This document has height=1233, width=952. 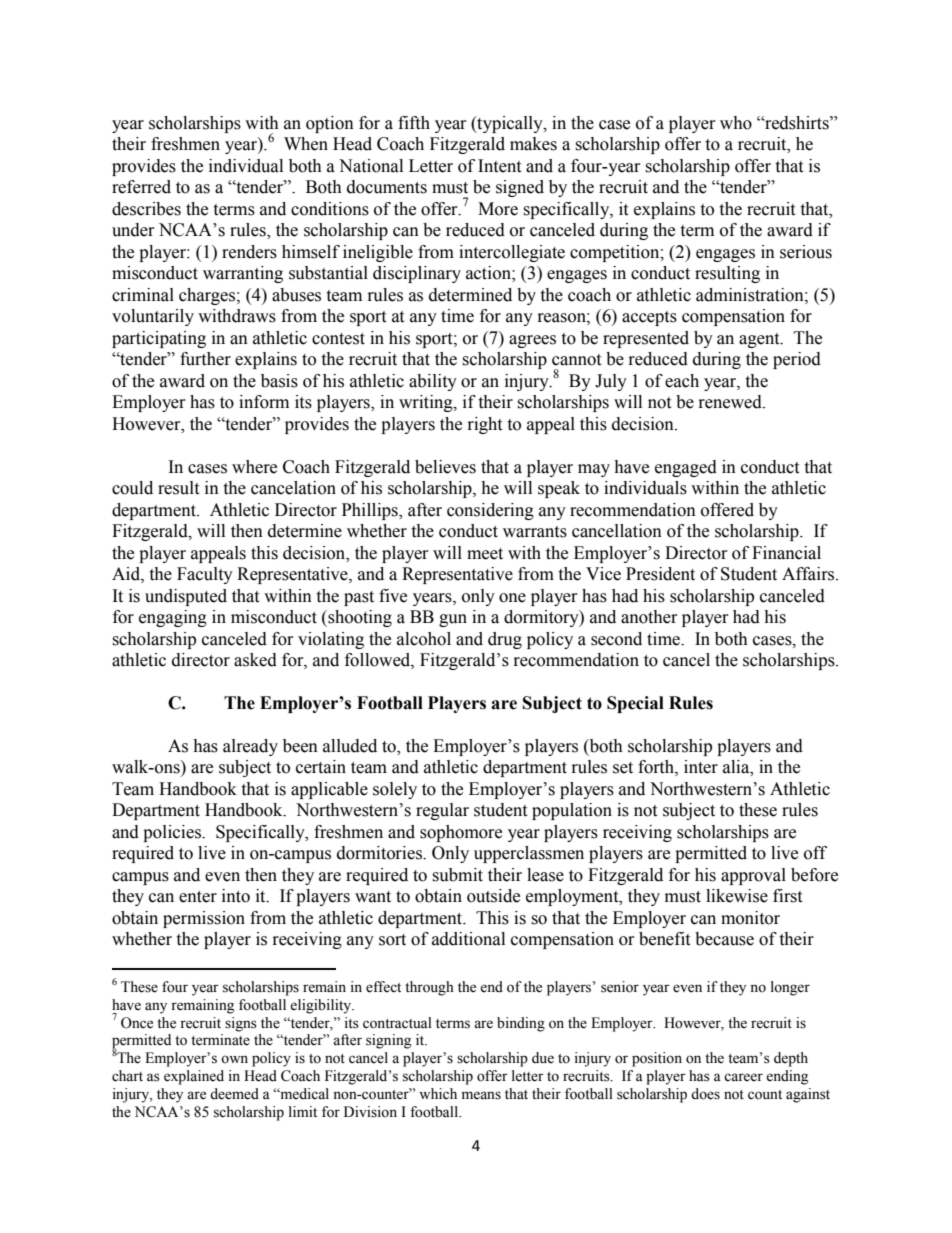 I want to click on set, so click(x=623, y=768).
